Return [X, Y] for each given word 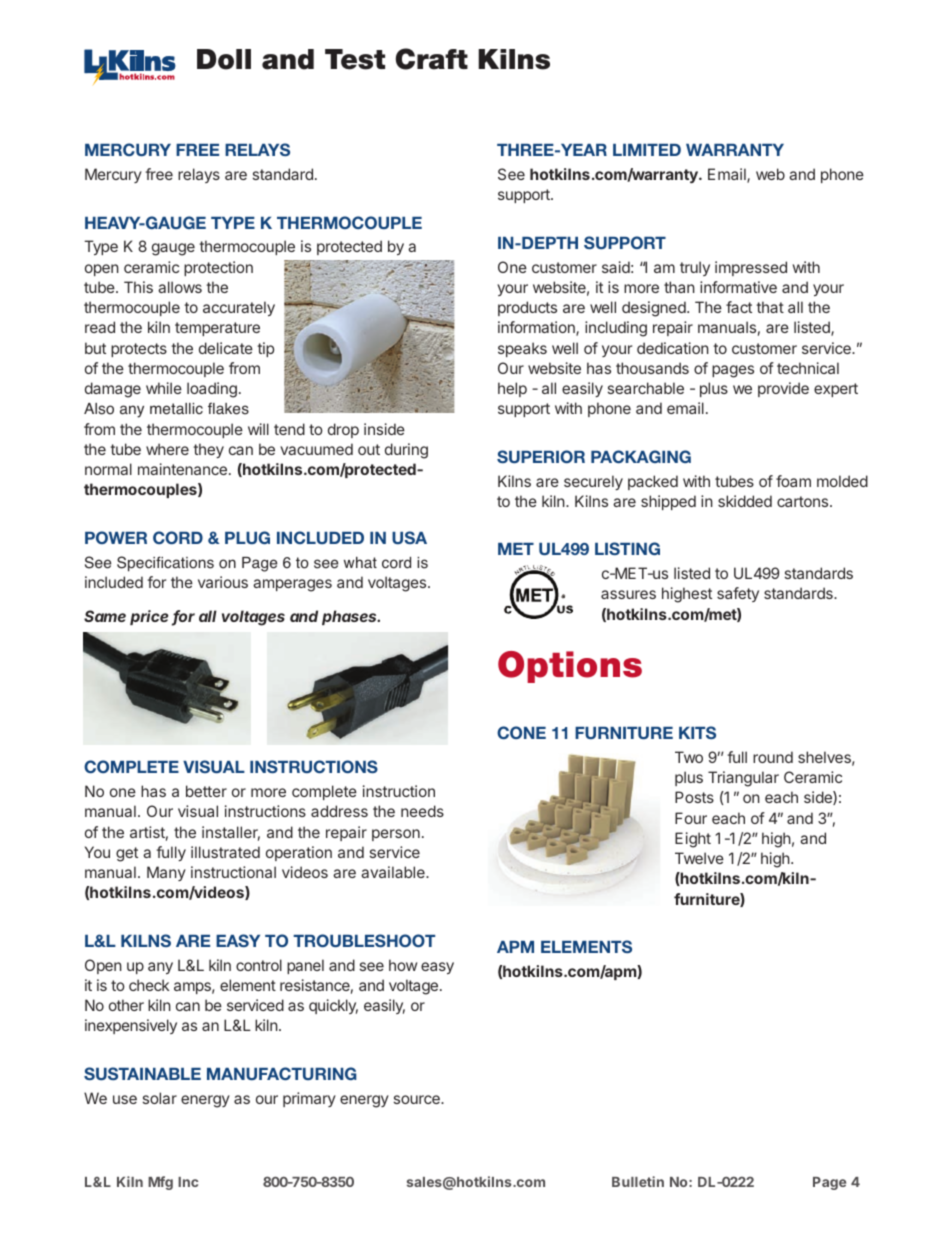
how [403, 965]
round [773, 757]
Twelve [699, 858]
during [406, 451]
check [149, 985]
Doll [224, 59]
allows [180, 287]
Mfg [160, 1183]
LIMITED [647, 150]
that [770, 307]
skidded [745, 501]
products [527, 308]
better [206, 791]
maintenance [182, 469]
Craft [432, 59]
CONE [521, 732]
